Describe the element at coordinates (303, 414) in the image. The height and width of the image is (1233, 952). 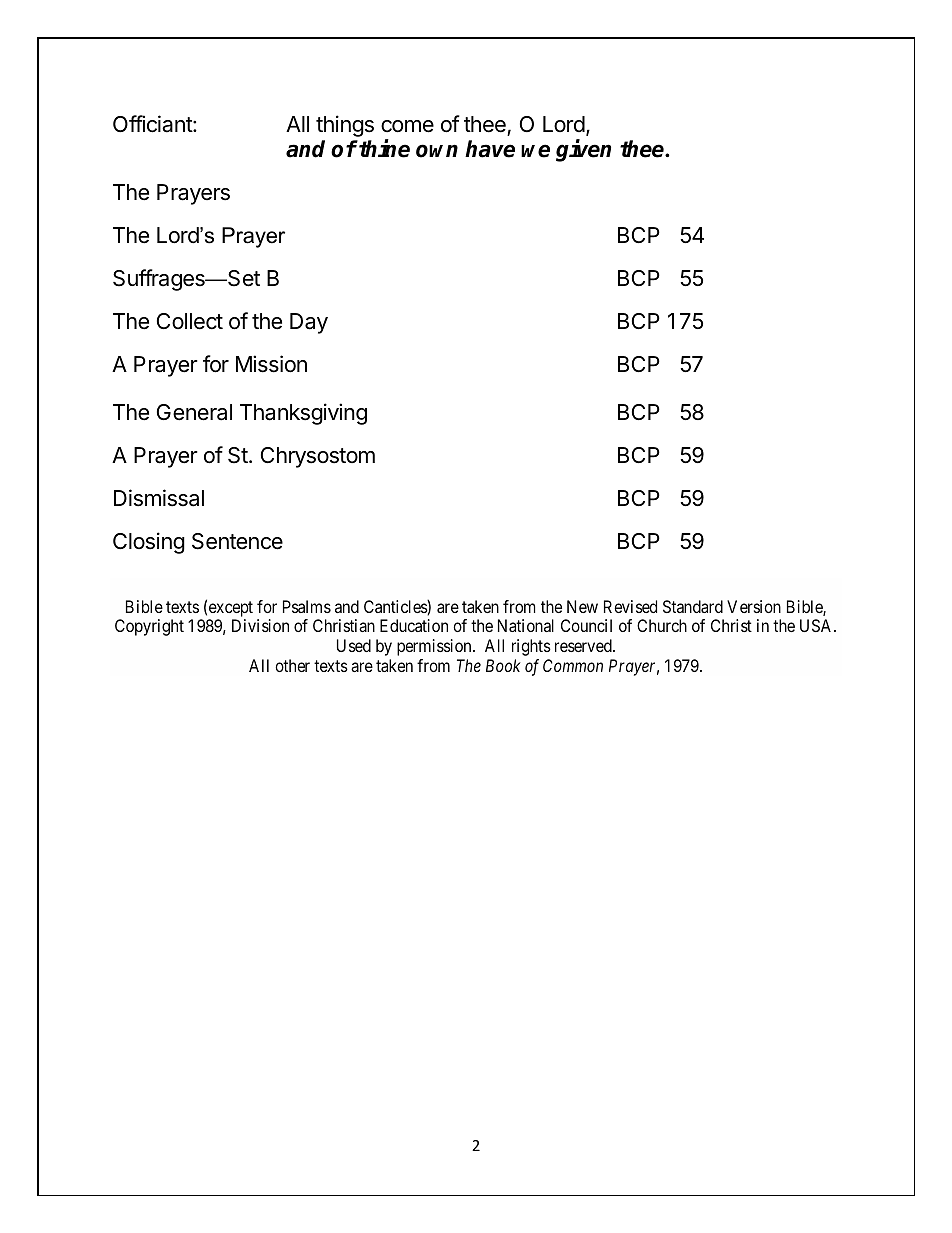
I see `Thanksgiving` at that location.
